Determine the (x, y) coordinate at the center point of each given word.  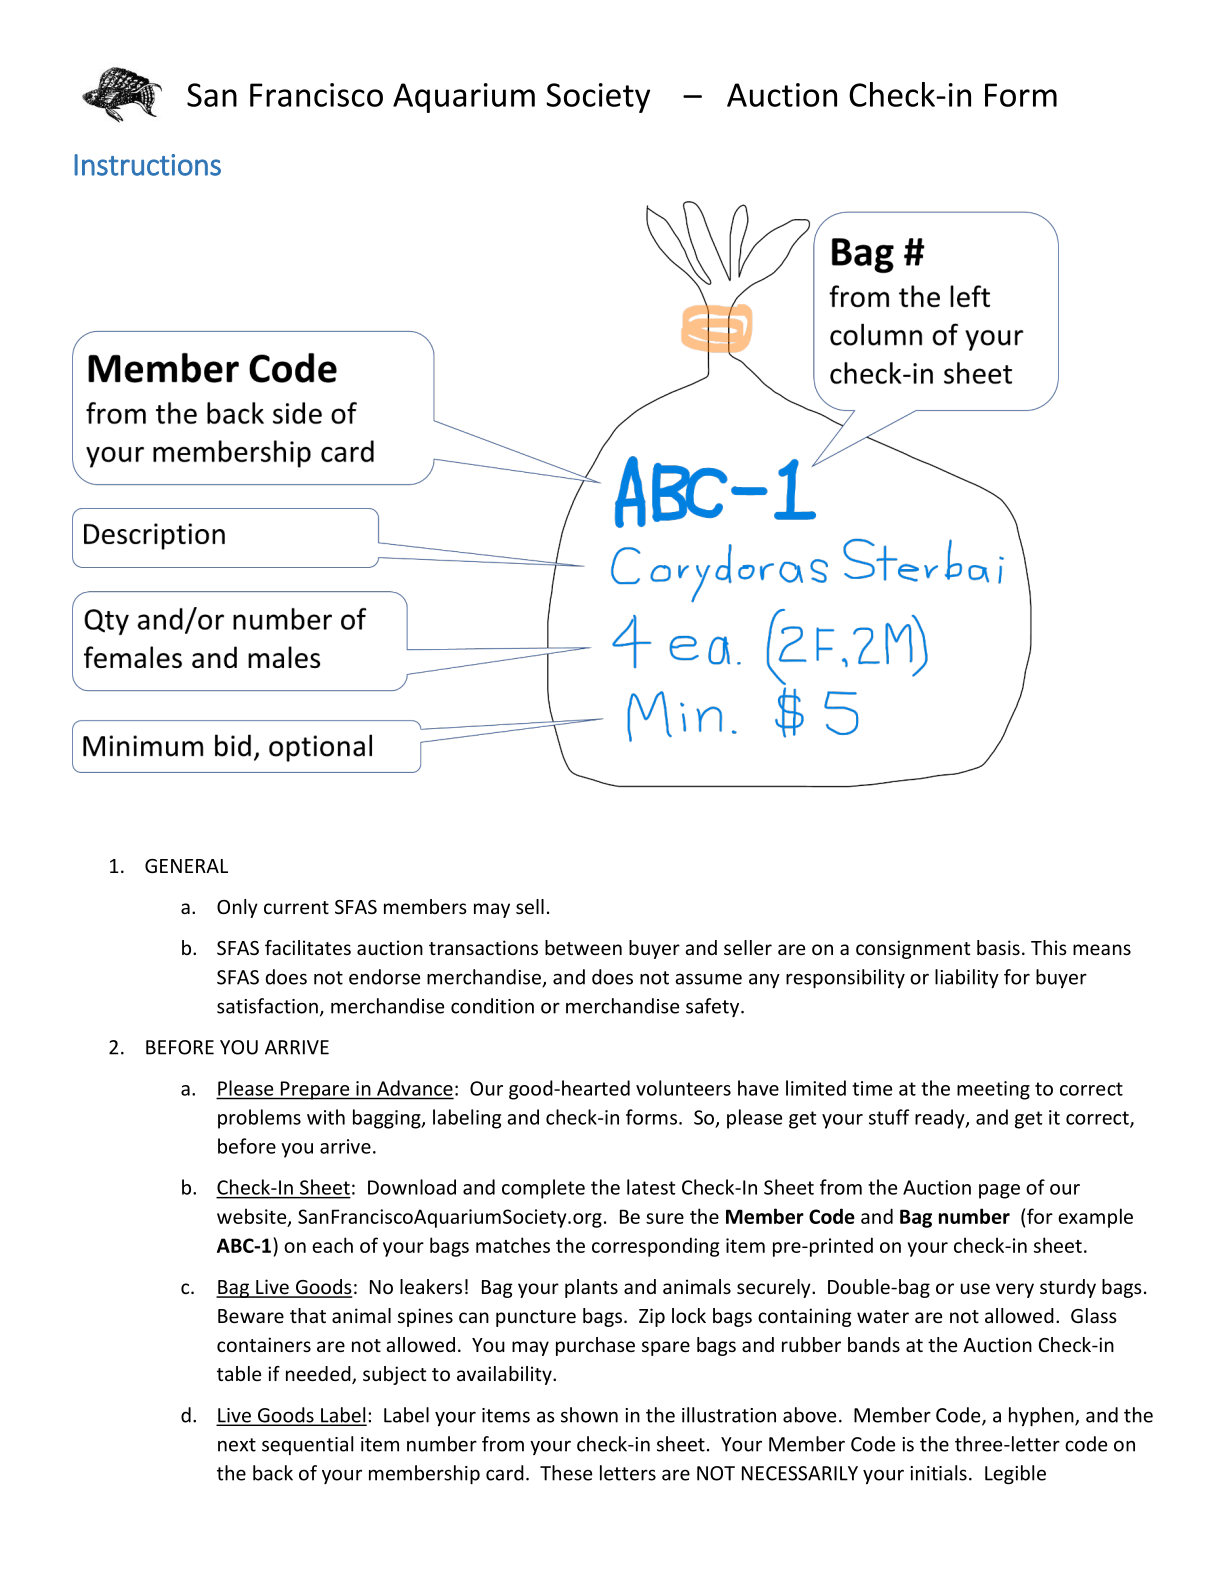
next (237, 1445)
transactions (483, 947)
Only (237, 908)
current (296, 907)
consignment (913, 949)
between (583, 947)
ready (941, 1119)
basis (998, 947)
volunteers (683, 1088)
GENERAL (186, 866)
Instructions (147, 165)
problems (259, 1119)
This (1049, 947)
